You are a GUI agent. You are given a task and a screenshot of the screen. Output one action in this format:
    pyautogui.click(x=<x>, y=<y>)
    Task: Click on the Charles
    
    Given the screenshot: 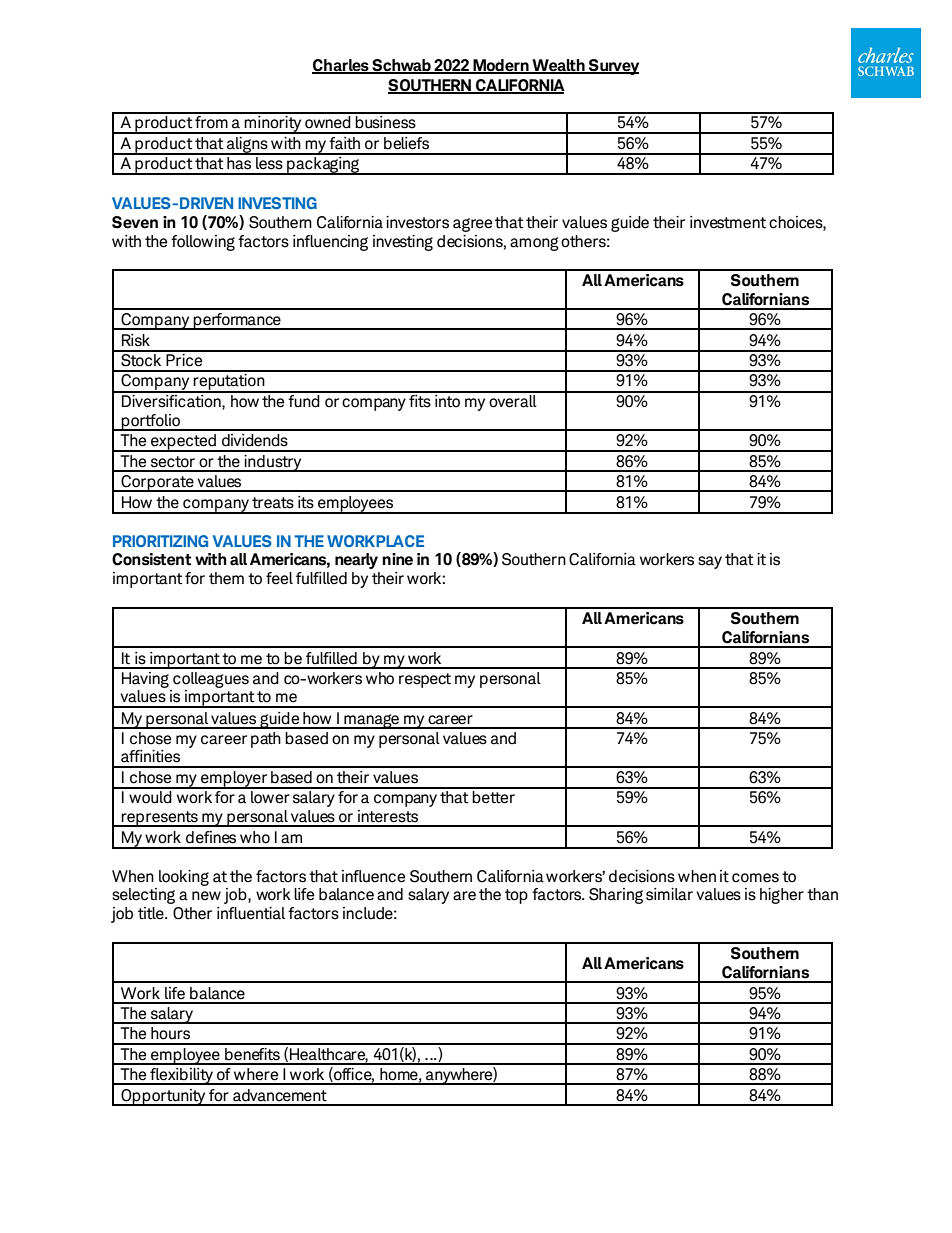 What is the action you would take?
    pyautogui.click(x=341, y=66)
